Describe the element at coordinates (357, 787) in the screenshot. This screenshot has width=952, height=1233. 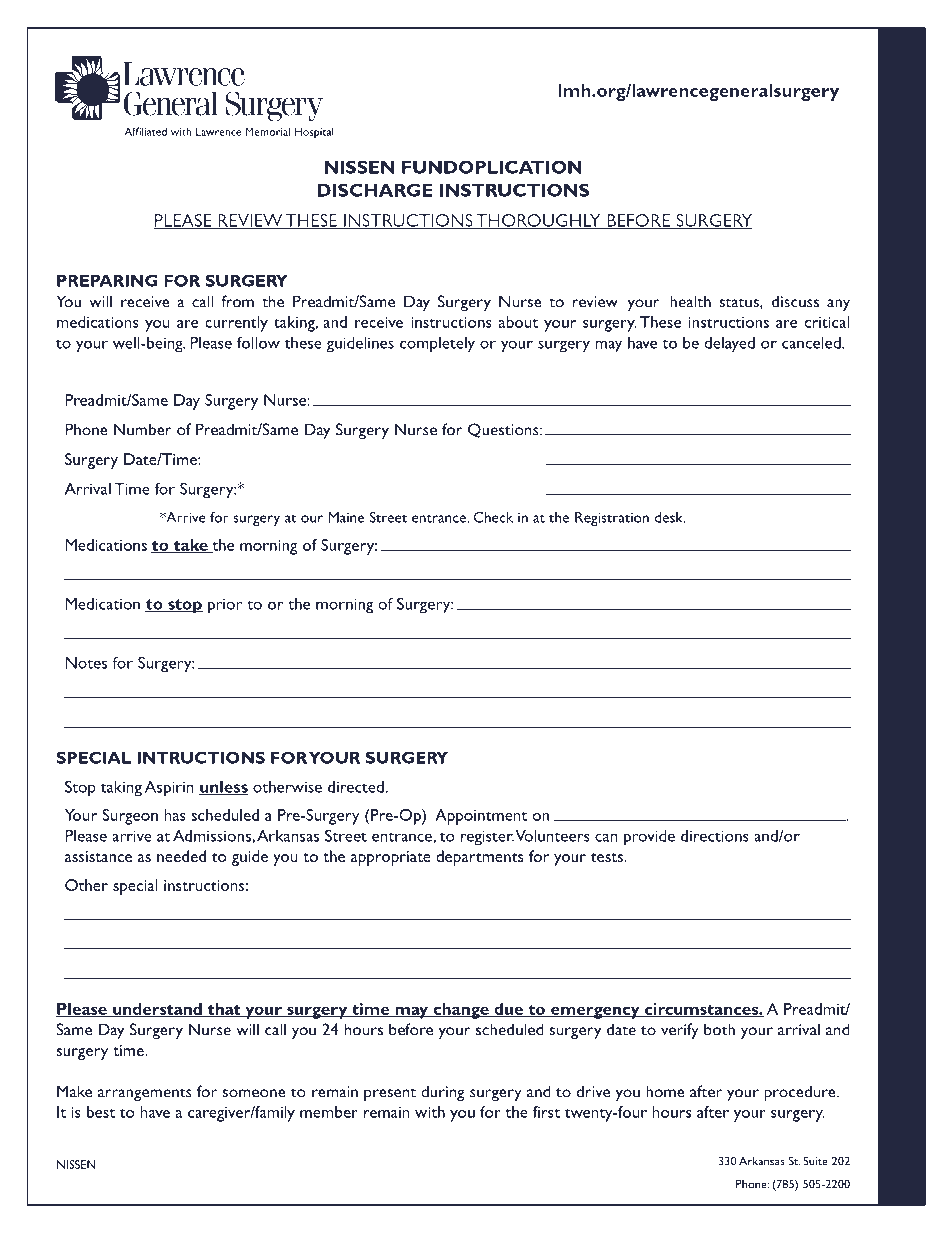
I see `directed` at that location.
